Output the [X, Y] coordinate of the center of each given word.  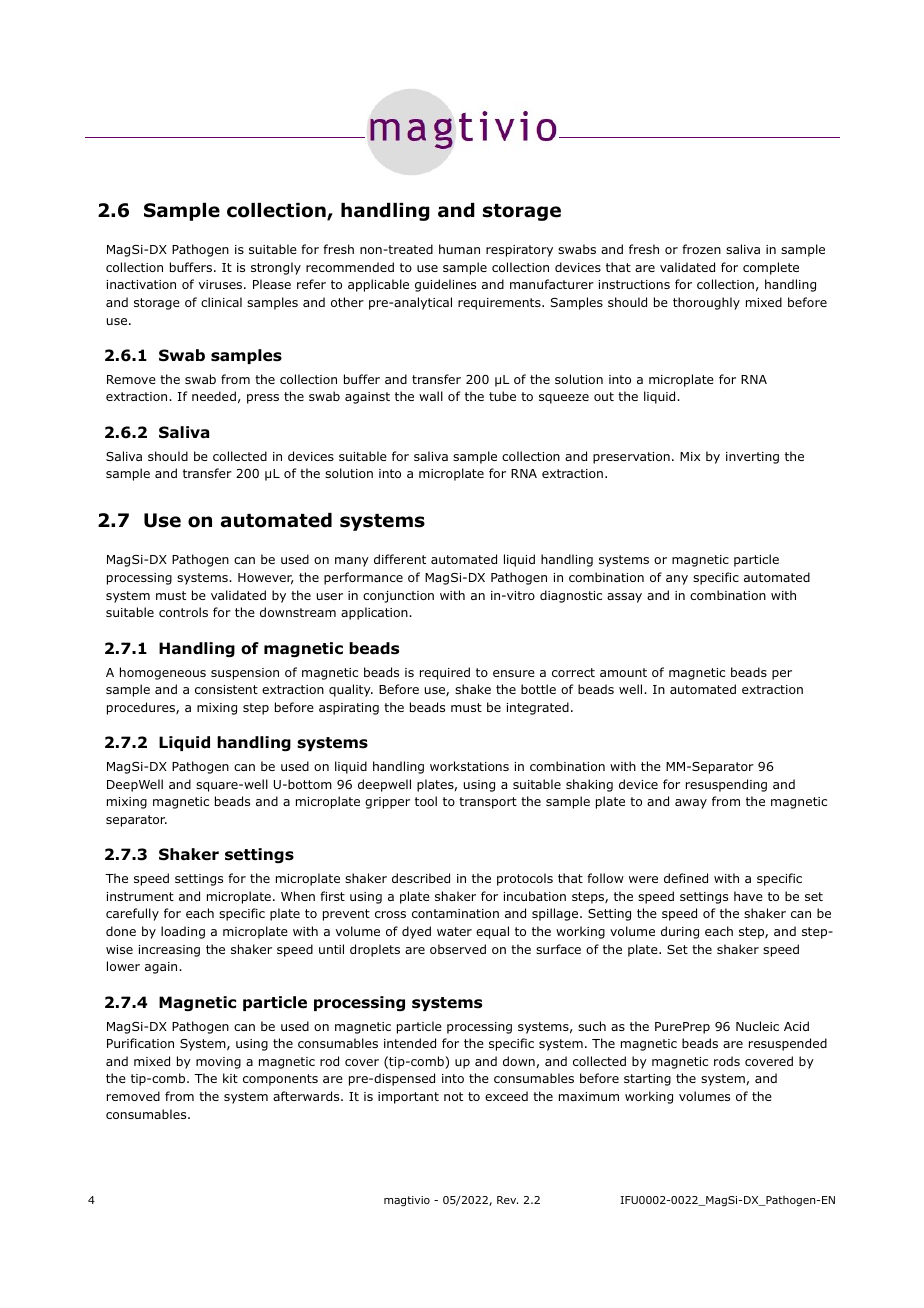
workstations [469, 766]
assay [624, 598]
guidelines [445, 285]
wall [431, 396]
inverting [752, 458]
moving [218, 1063]
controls [183, 612]
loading [183, 932]
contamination [455, 913]
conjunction [398, 597]
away [691, 804]
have [748, 896]
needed [214, 396]
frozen [701, 249]
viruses [222, 284]
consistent [226, 689]
